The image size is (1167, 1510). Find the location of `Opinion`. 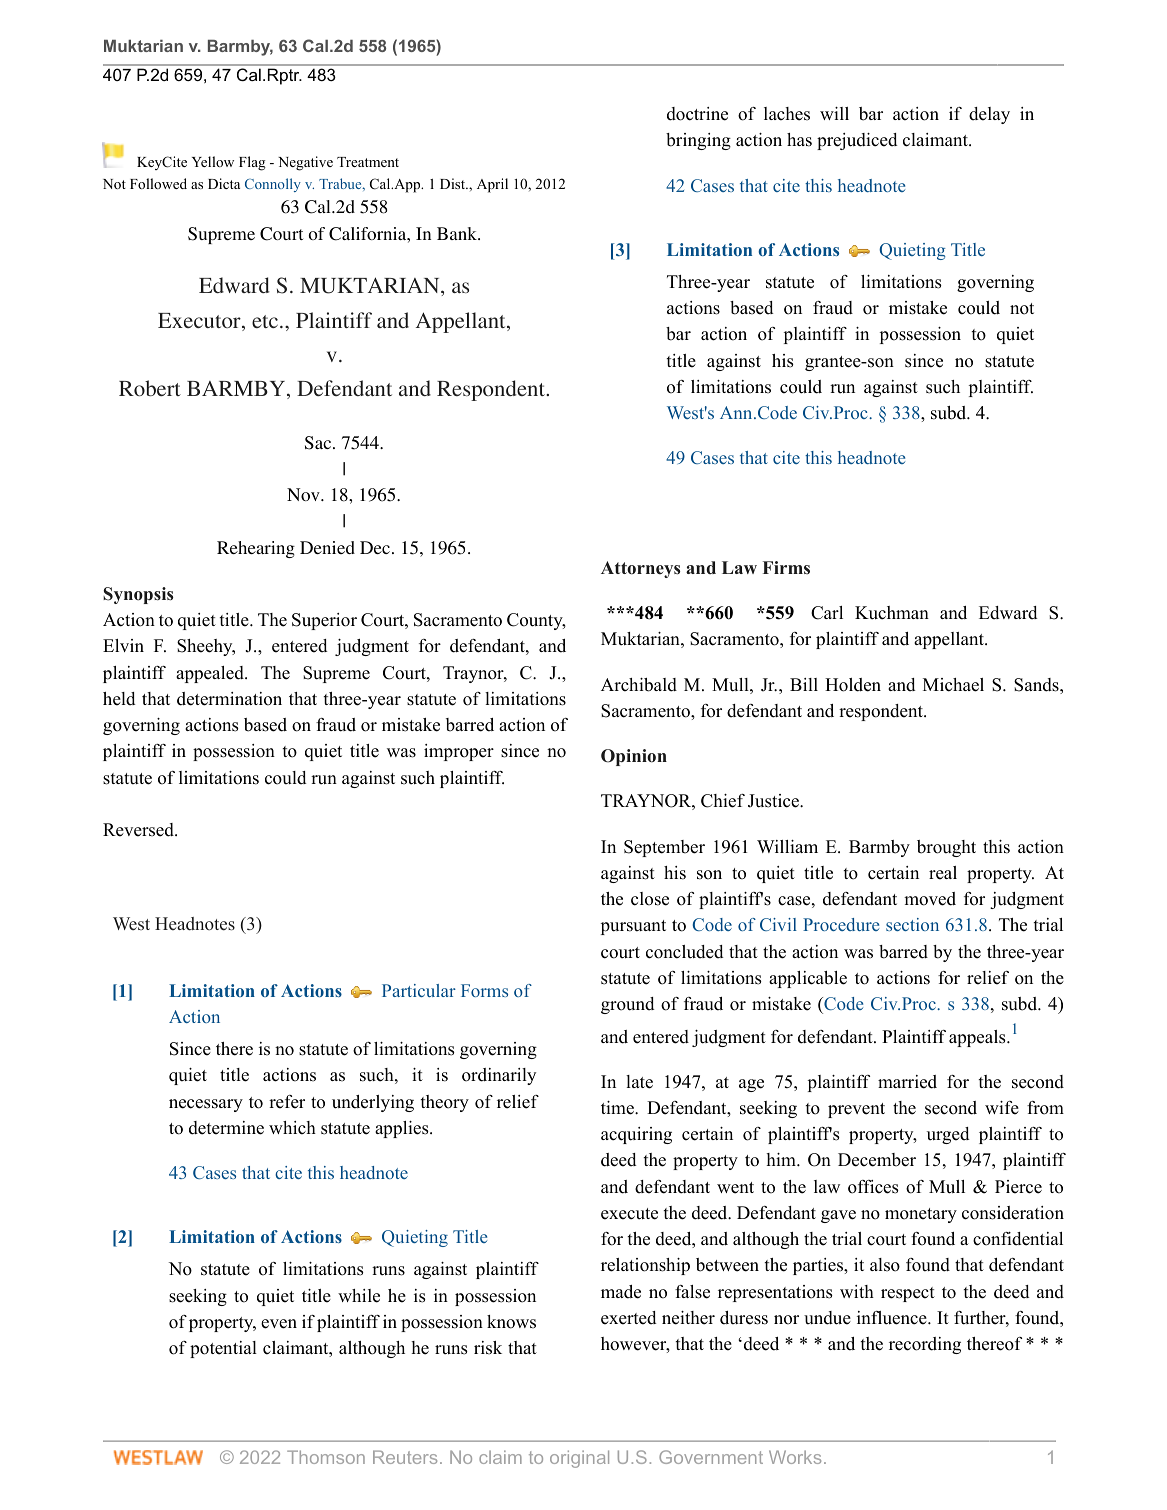

Opinion is located at coordinates (634, 757).
